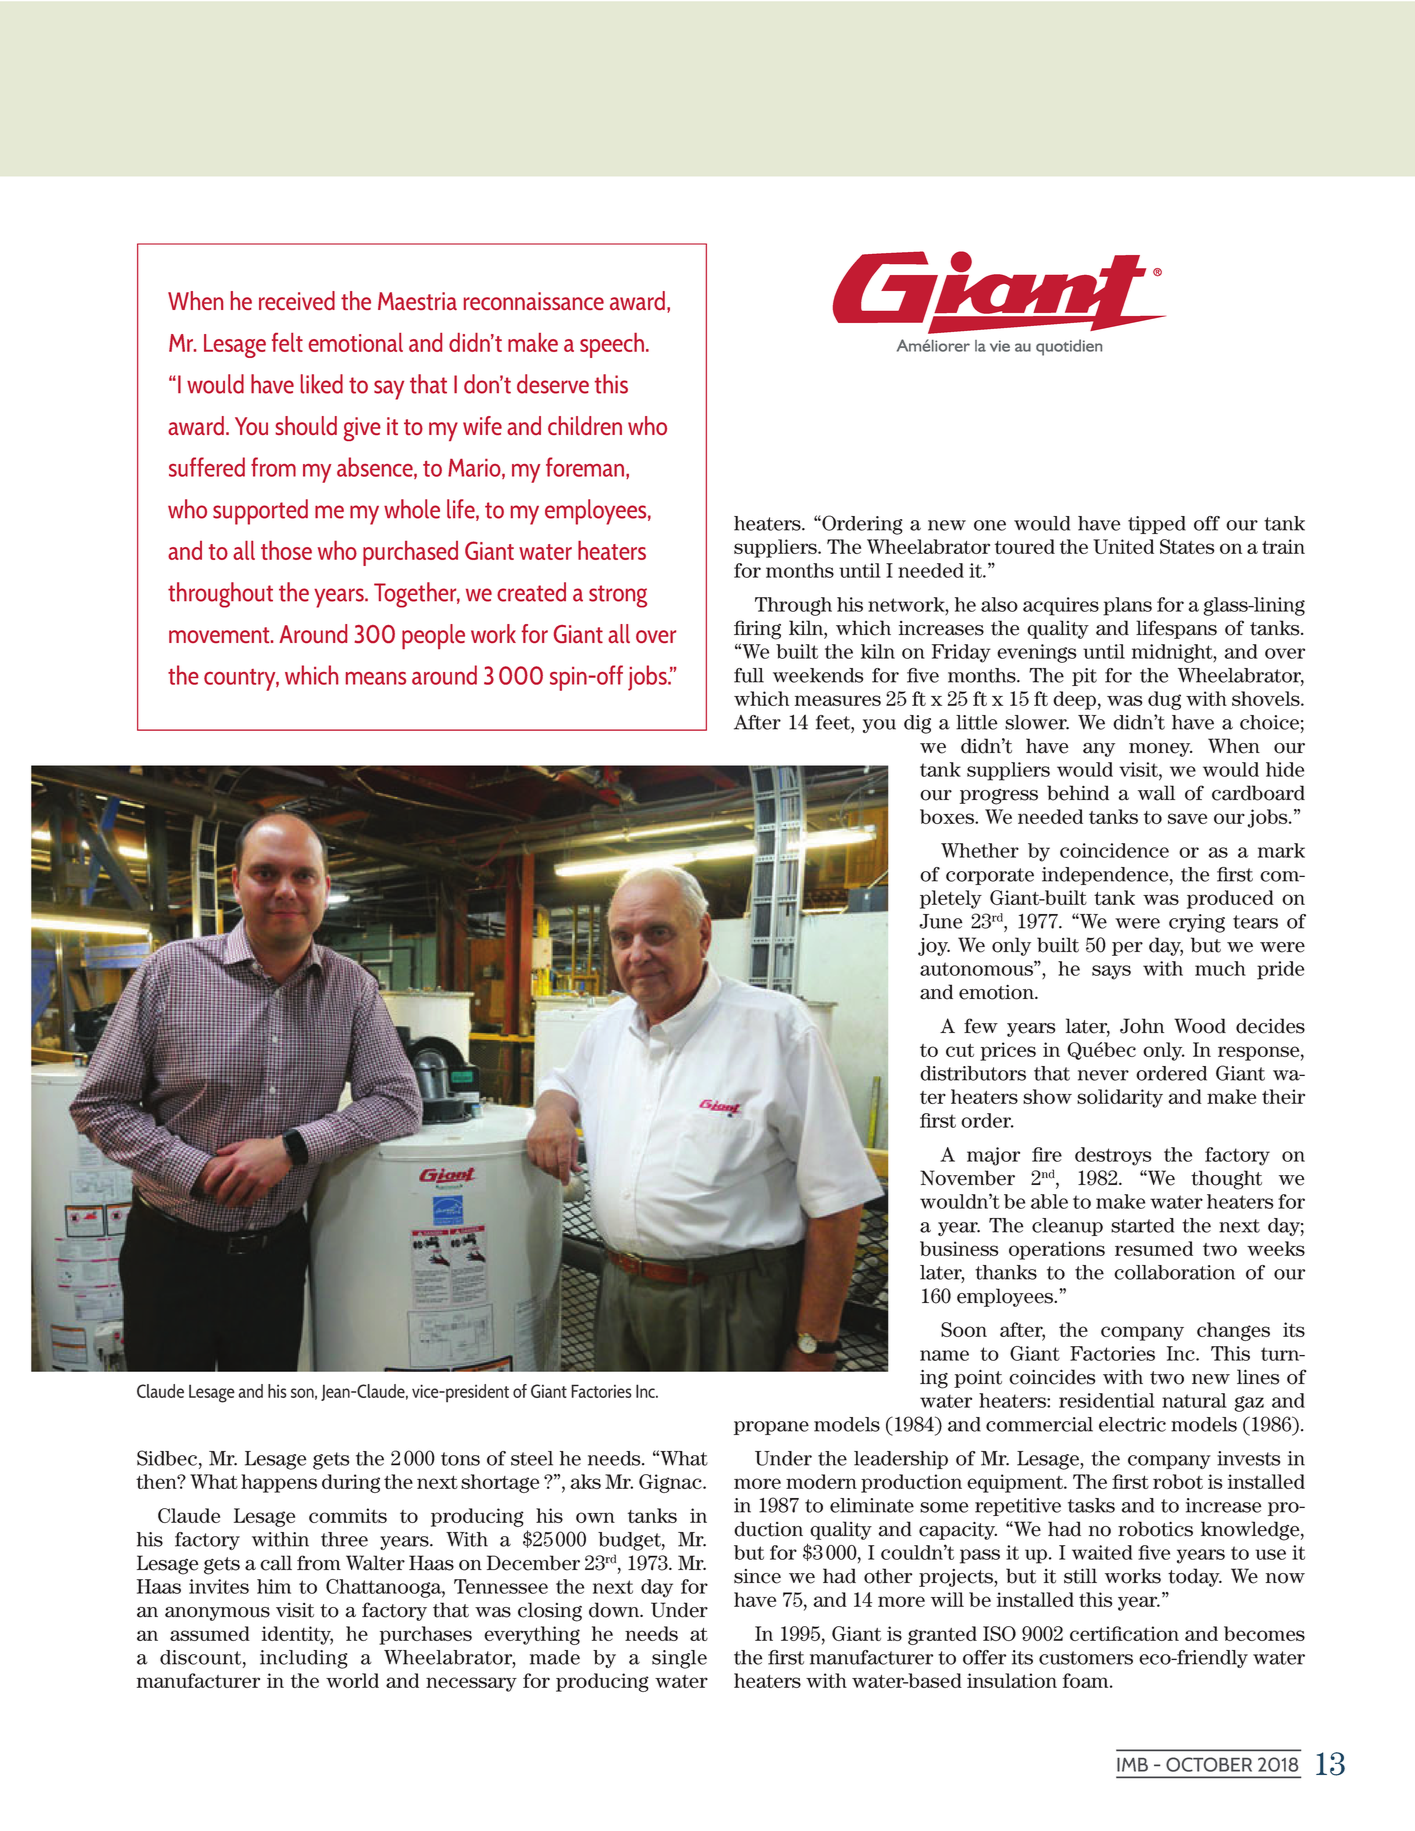 The image size is (1415, 1831). I want to click on wall, so click(1156, 793).
